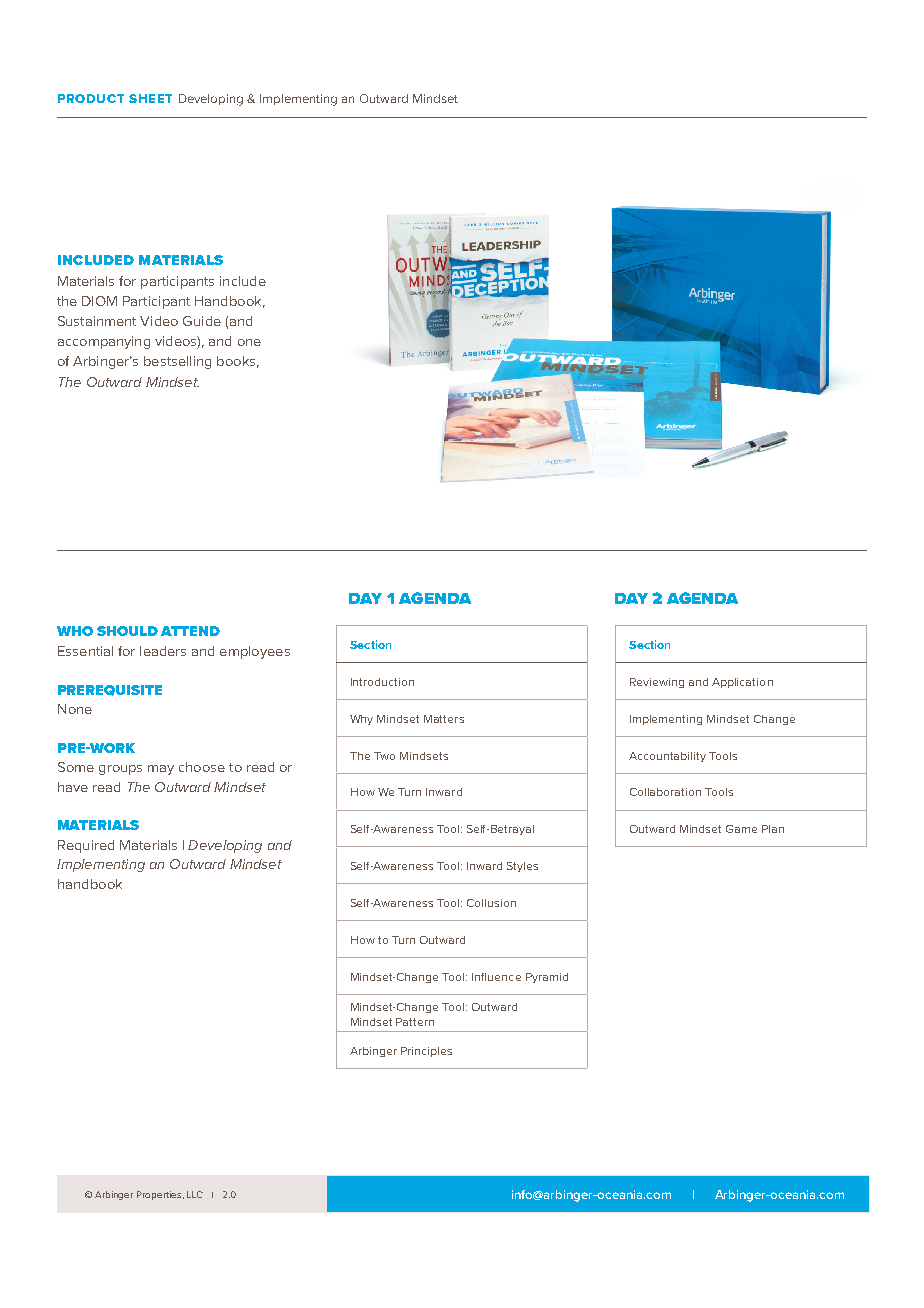 This page has width=924, height=1308. Describe the element at coordinates (160, 1195) in the page. I see `Properties` at that location.
